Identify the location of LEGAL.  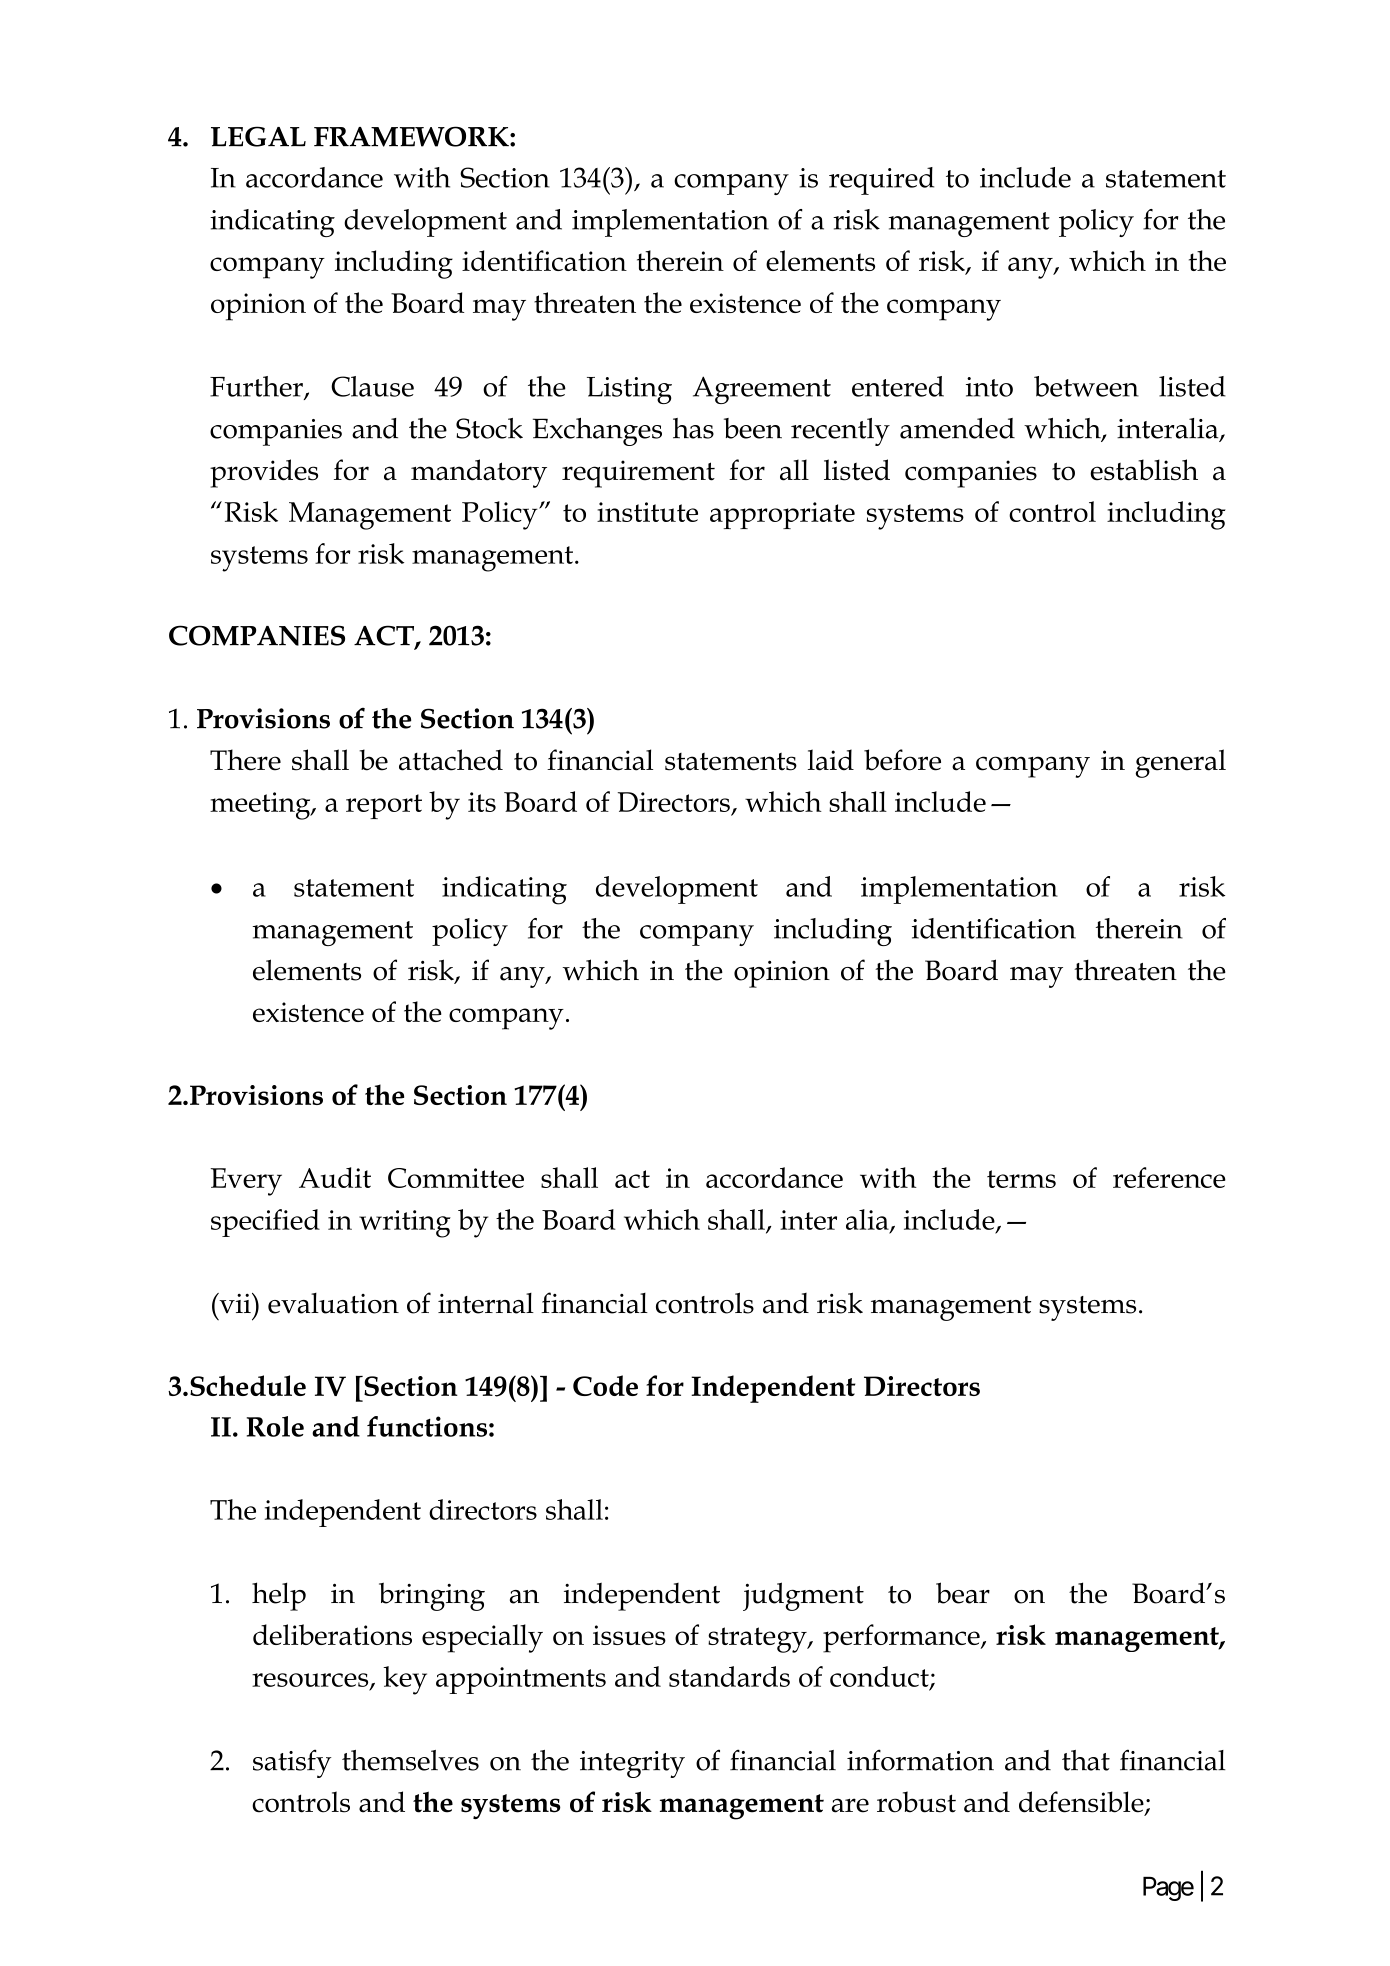
(258, 136).
